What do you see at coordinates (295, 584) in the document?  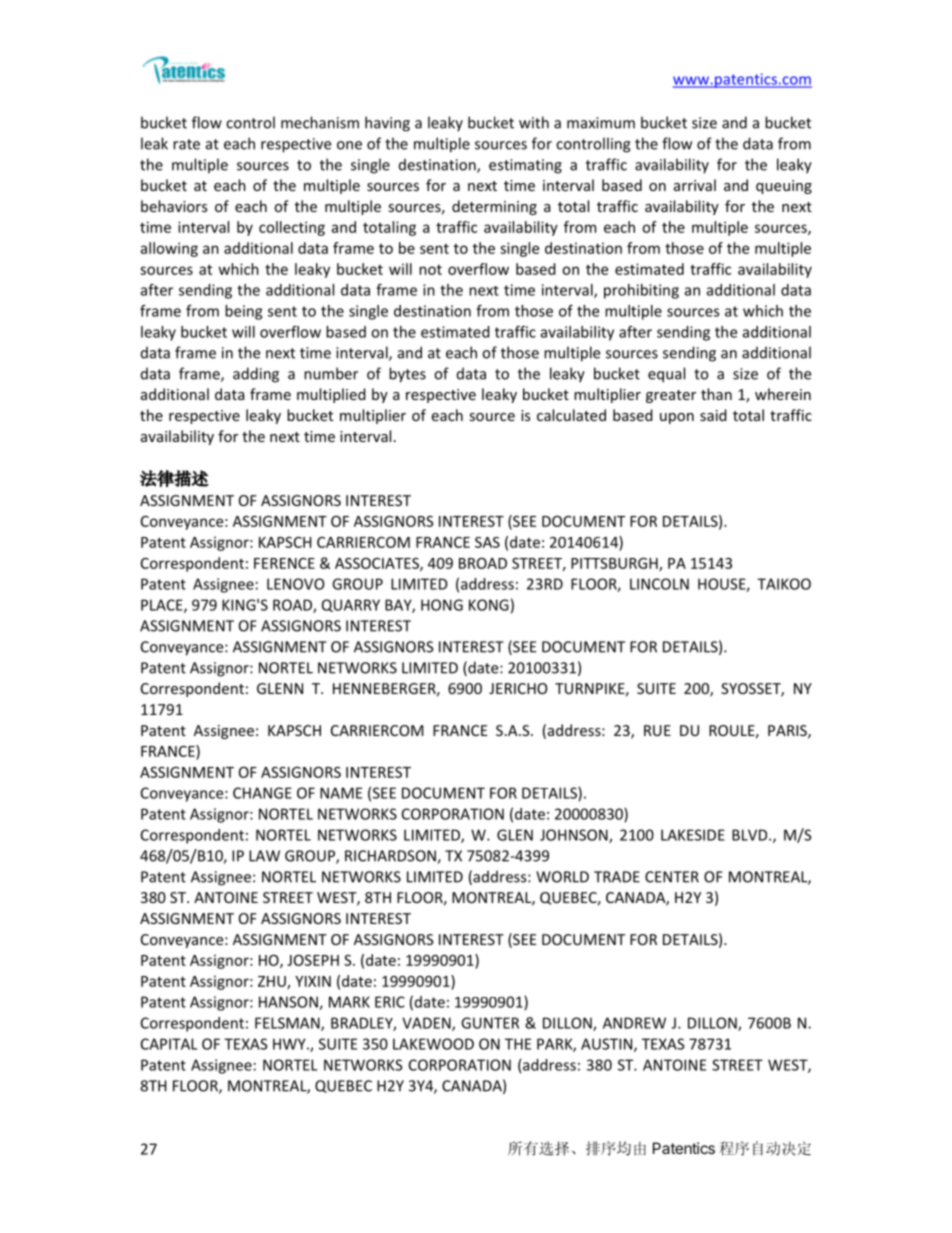 I see `LENOVO` at bounding box center [295, 584].
